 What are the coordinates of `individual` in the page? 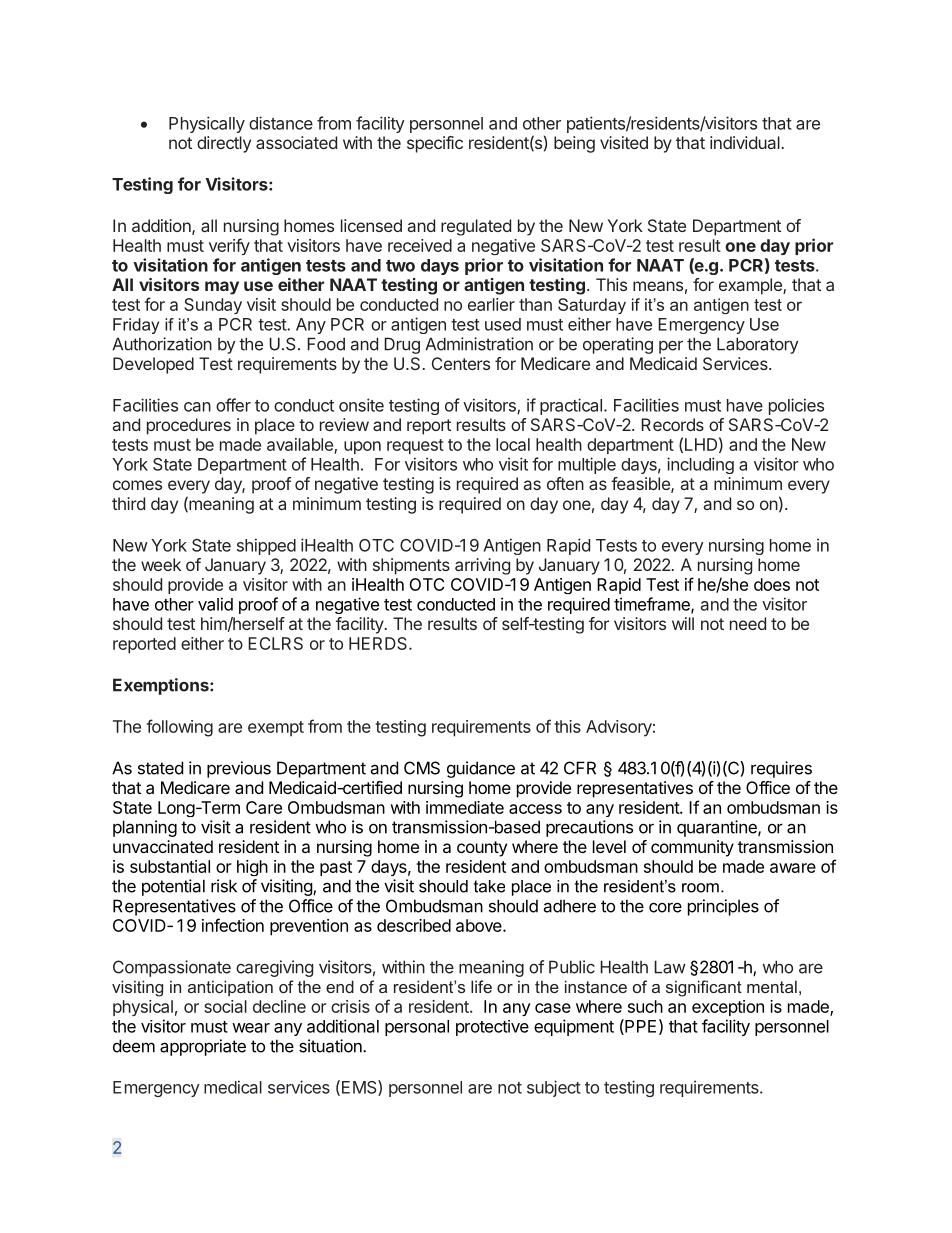 It's located at (745, 142).
